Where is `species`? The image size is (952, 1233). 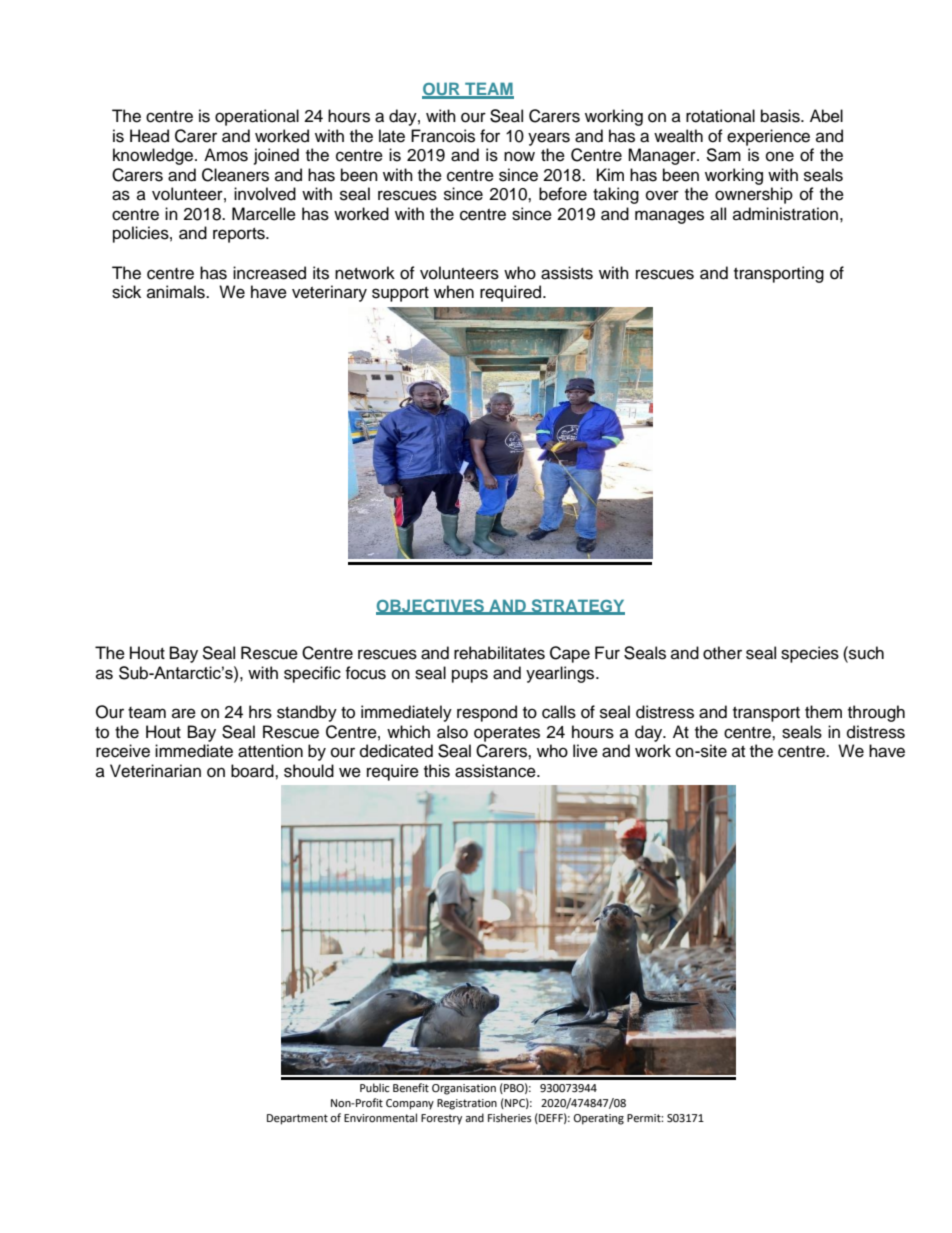
species is located at coordinates (810, 654).
